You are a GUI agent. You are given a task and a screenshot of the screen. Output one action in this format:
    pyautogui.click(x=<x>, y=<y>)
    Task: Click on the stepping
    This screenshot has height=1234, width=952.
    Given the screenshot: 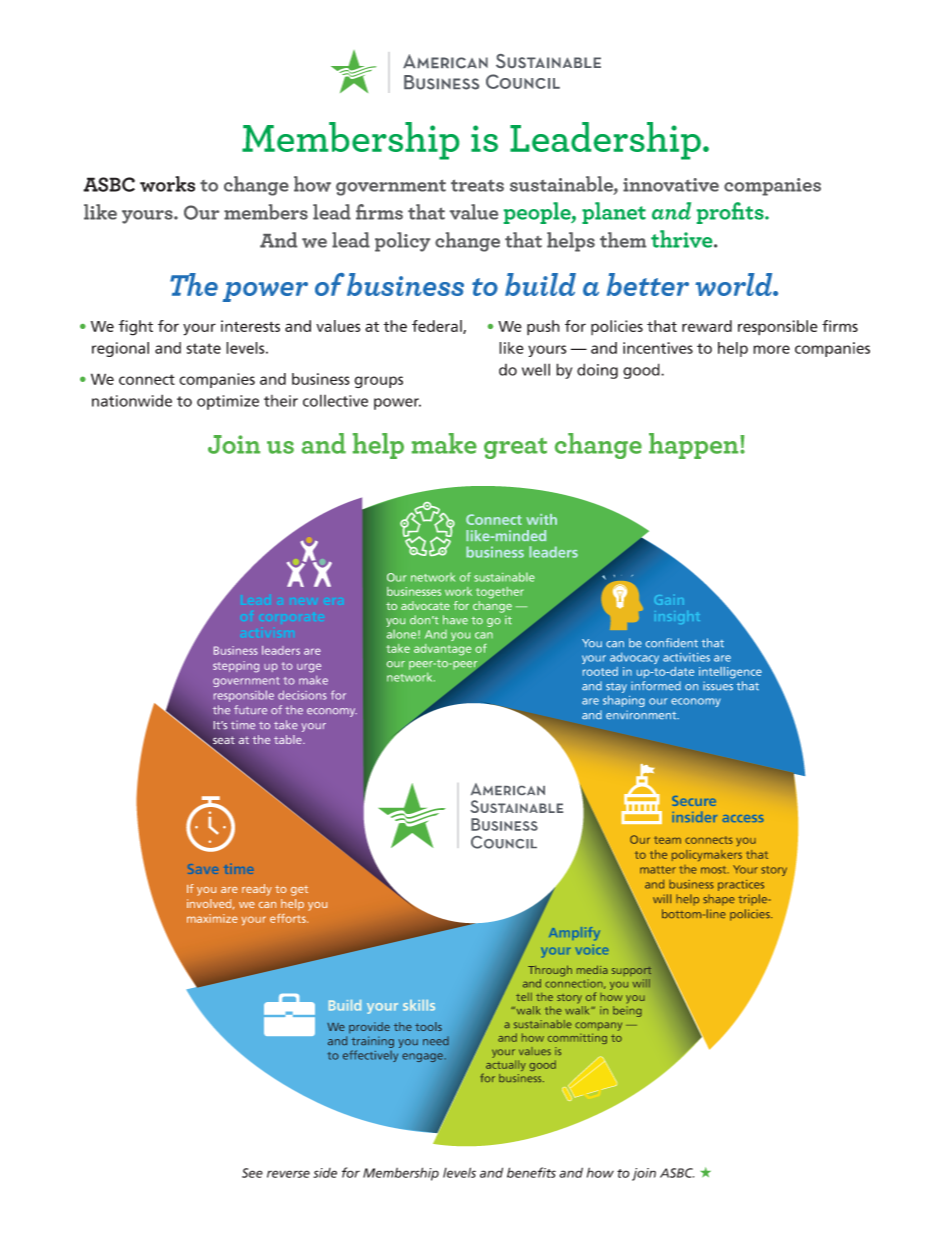 What is the action you would take?
    pyautogui.click(x=236, y=667)
